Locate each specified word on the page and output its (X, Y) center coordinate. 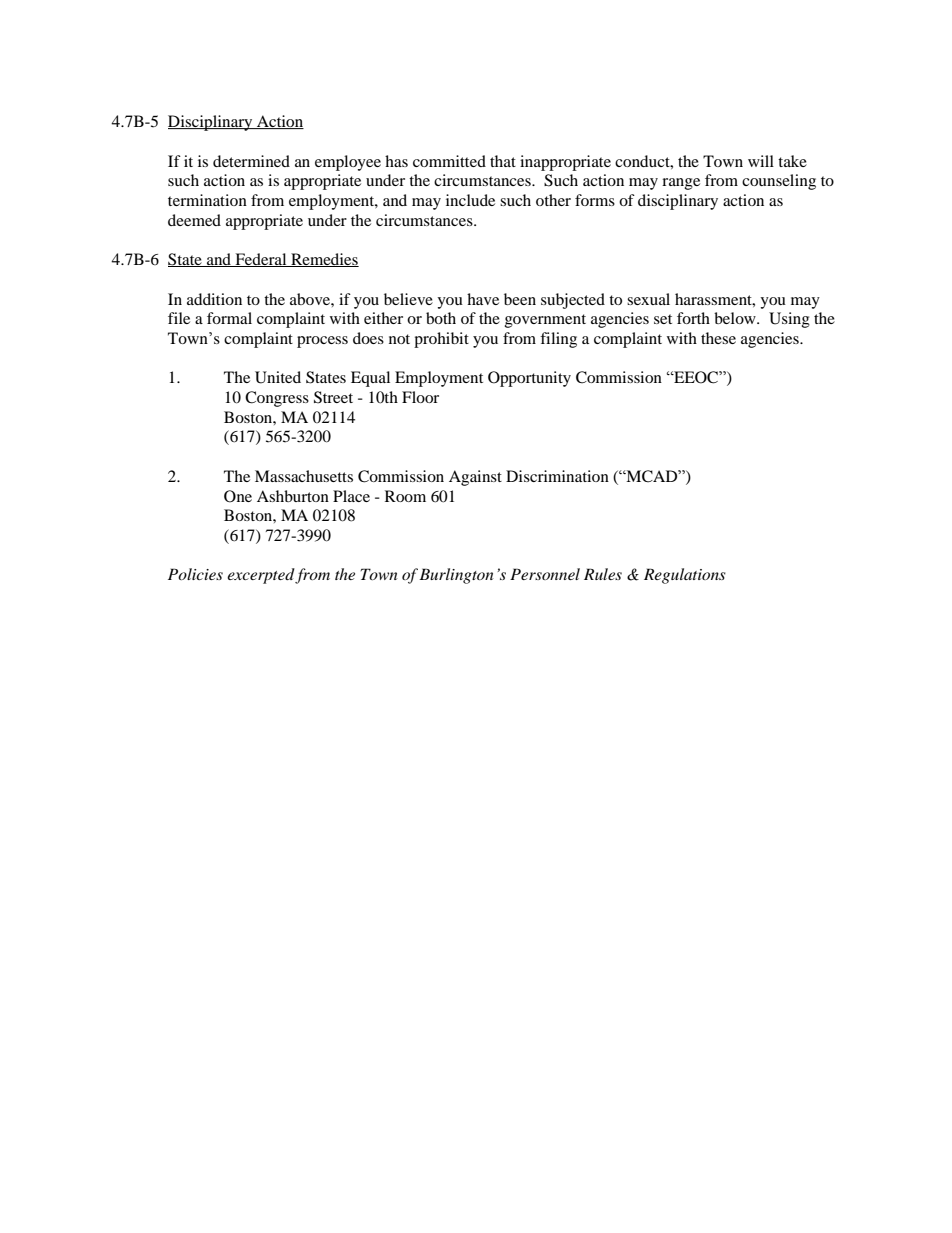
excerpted (261, 576)
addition (214, 299)
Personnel (545, 574)
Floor (420, 397)
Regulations (685, 576)
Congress (277, 399)
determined (251, 161)
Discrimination (557, 476)
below (736, 318)
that (503, 161)
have (483, 299)
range (681, 184)
